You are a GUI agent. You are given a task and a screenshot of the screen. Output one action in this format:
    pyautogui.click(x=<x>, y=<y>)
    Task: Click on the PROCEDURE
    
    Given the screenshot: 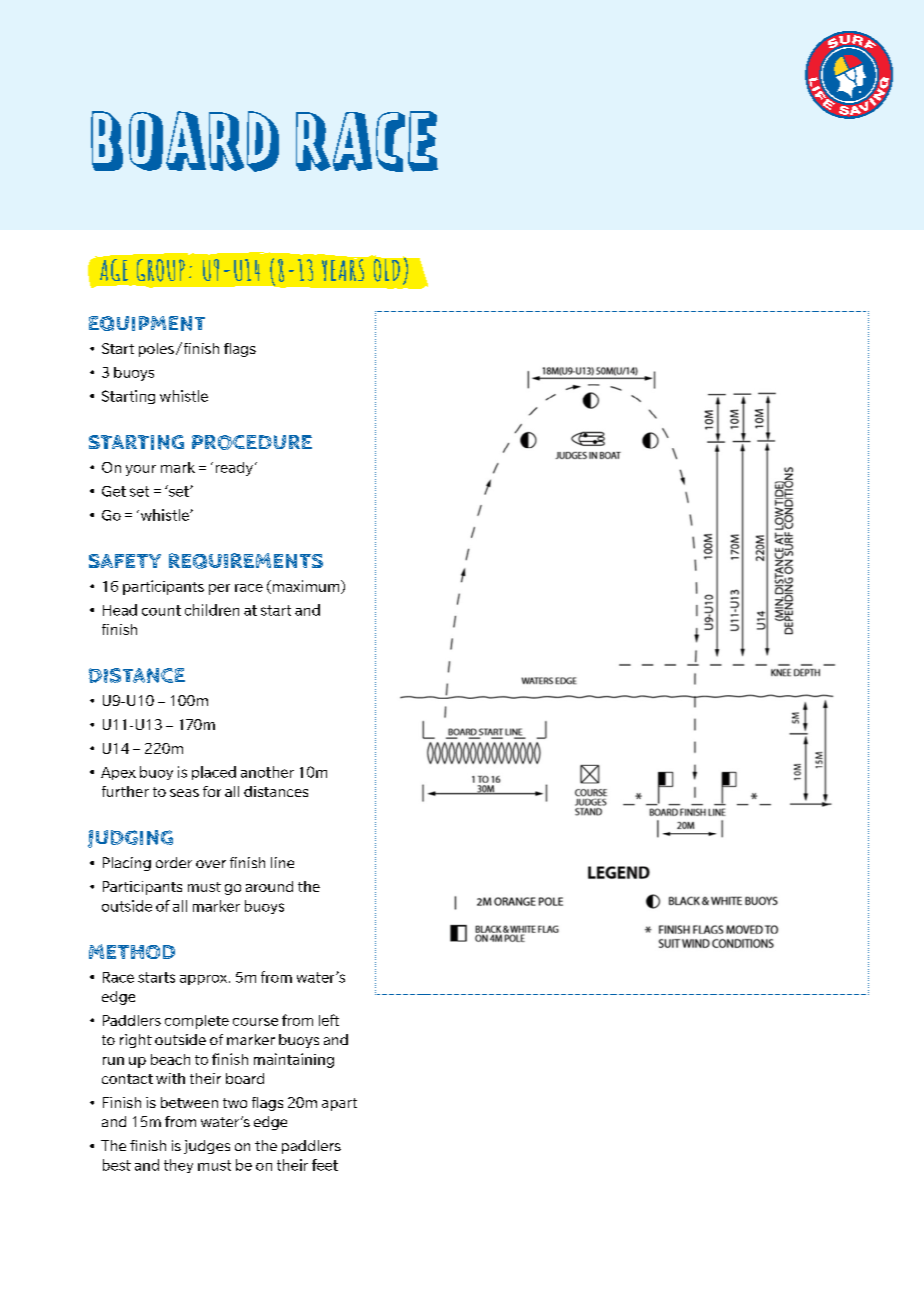 What is the action you would take?
    pyautogui.click(x=252, y=442)
